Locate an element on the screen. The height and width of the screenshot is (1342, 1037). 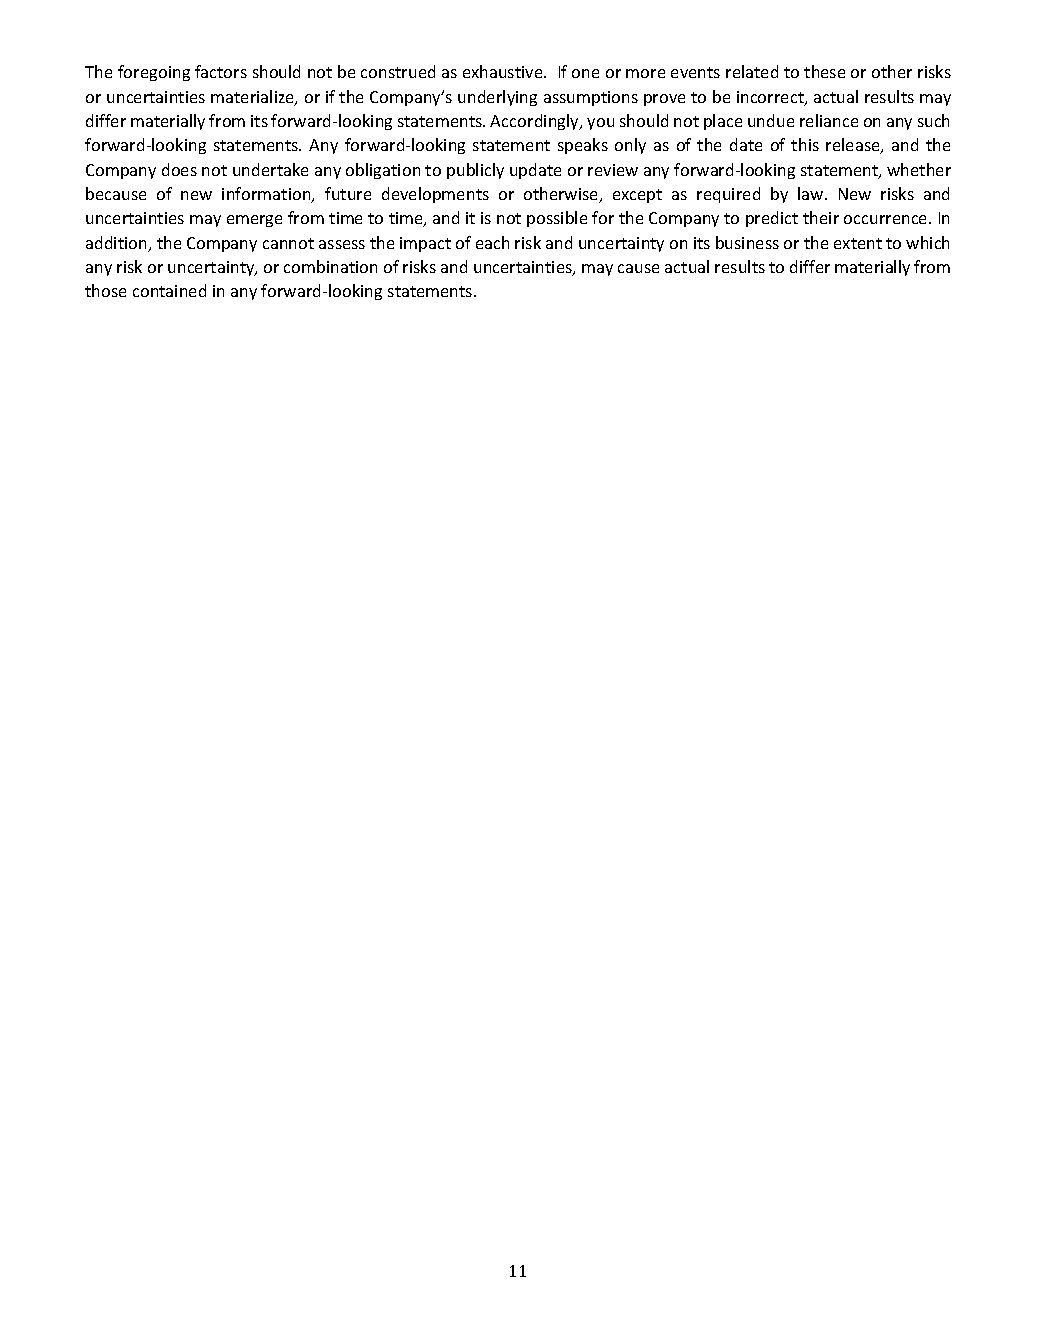
factors is located at coordinates (221, 71).
